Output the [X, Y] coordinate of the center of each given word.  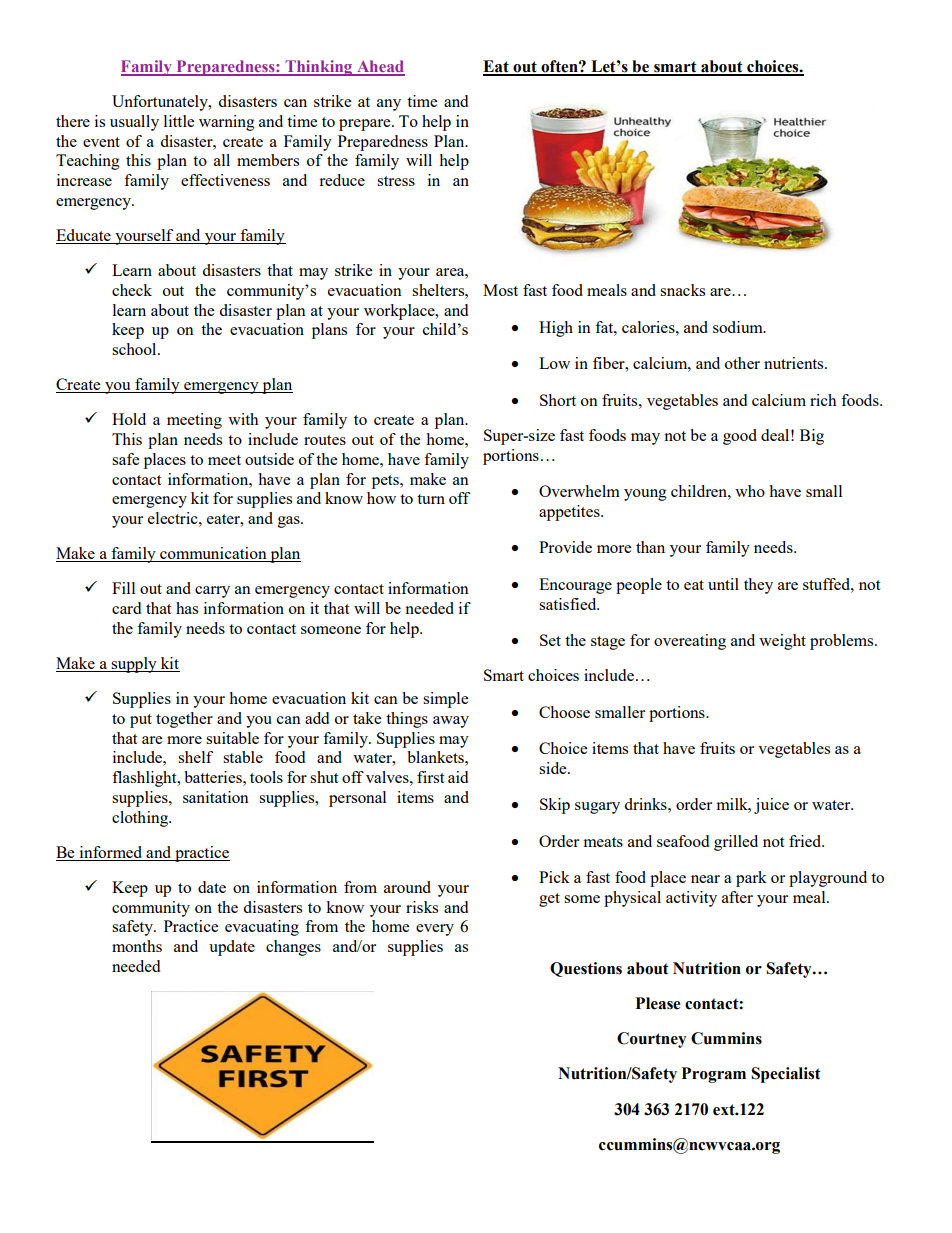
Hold [129, 419]
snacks [682, 290]
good [740, 437]
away [451, 722]
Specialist [786, 1075]
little [179, 121]
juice [771, 806]
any [389, 105]
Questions [586, 969]
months [137, 946]
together [184, 720]
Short [558, 400]
